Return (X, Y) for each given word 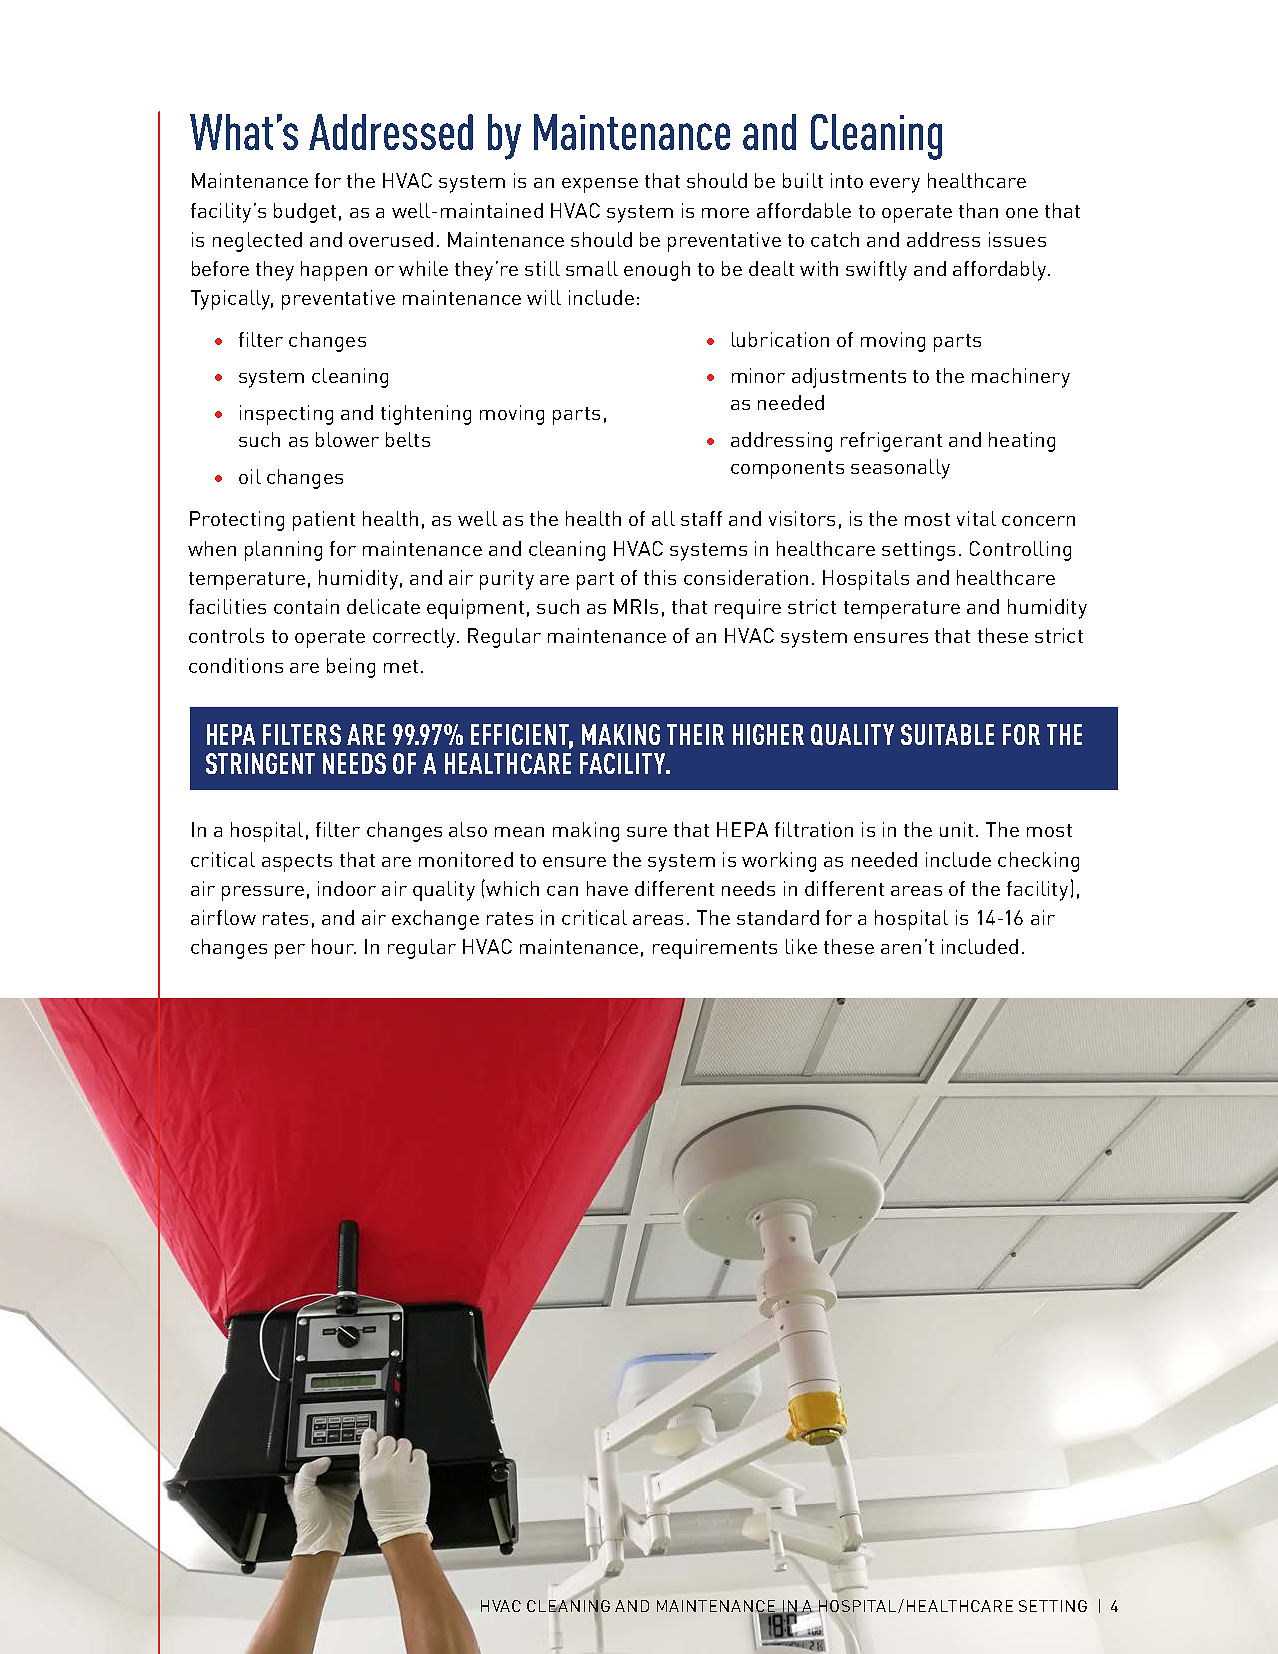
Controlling (1020, 551)
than (978, 210)
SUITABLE (947, 734)
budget (305, 213)
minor (758, 375)
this (660, 577)
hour (334, 946)
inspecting (286, 415)
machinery (1021, 378)
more (725, 213)
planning (283, 551)
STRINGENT (260, 763)
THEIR (695, 734)
